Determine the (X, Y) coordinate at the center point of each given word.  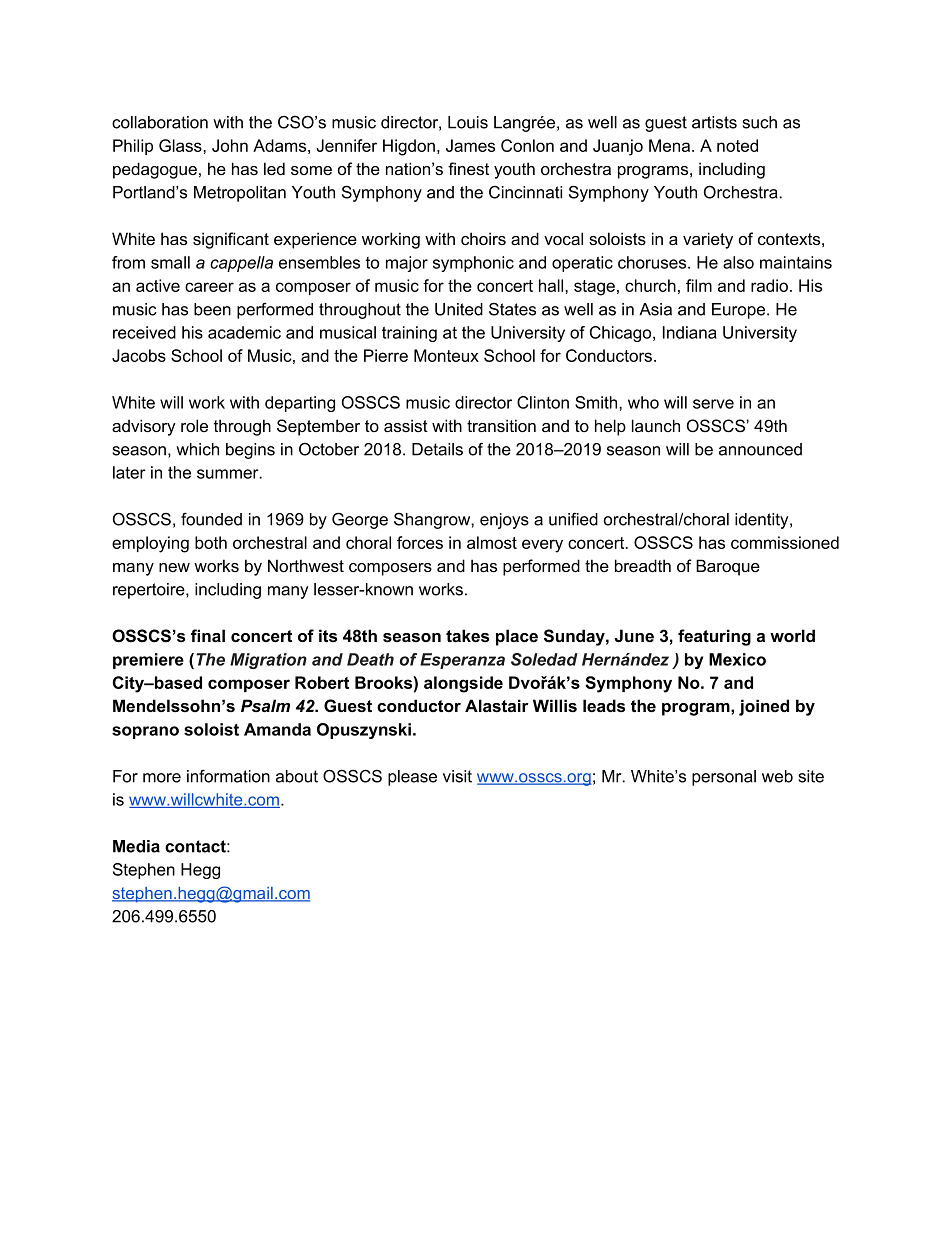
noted (737, 145)
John (230, 145)
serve (713, 404)
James (470, 145)
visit (457, 776)
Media (136, 846)
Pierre (386, 355)
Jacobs (139, 355)
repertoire (150, 591)
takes (467, 635)
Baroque (728, 567)
